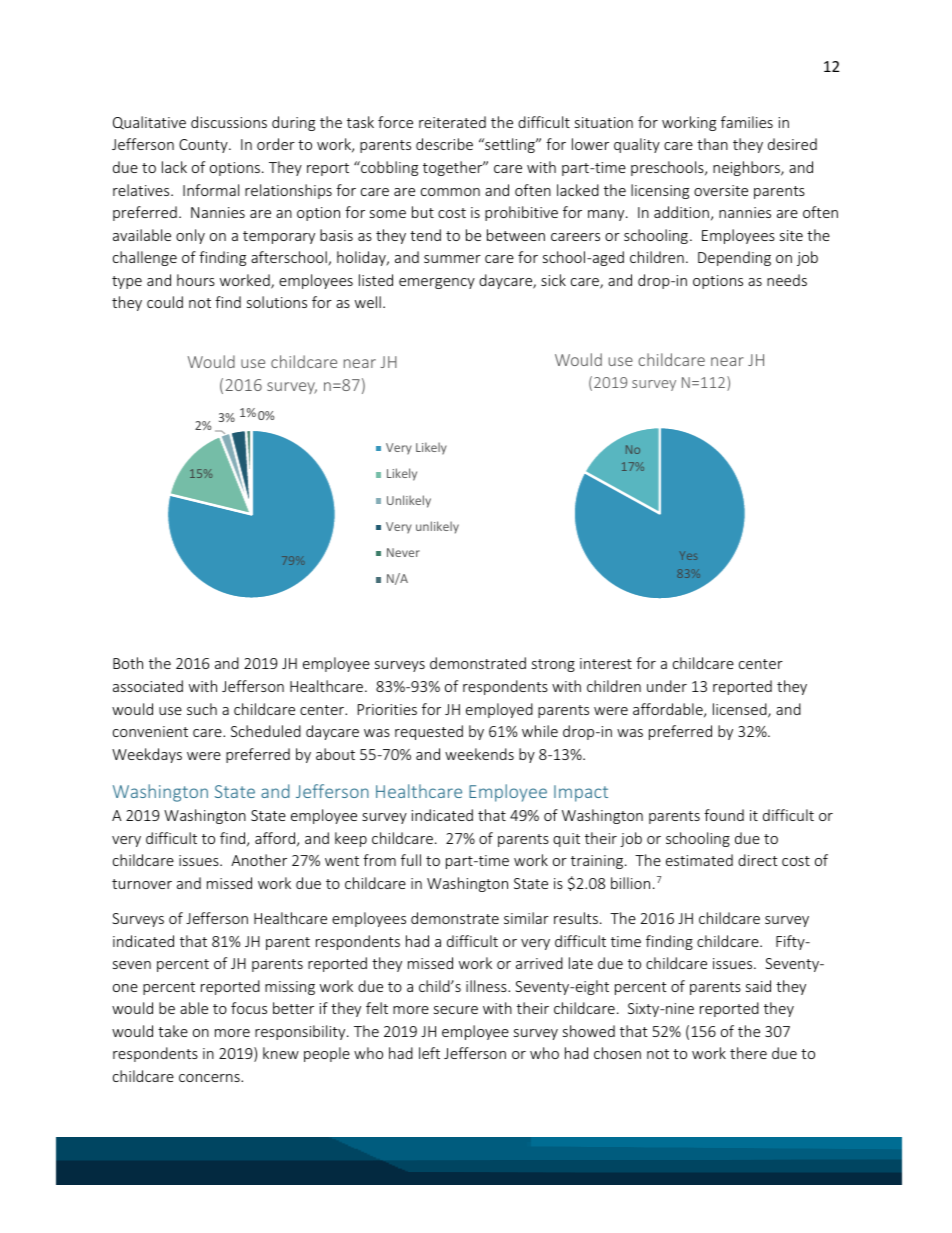 Image resolution: width=952 pixels, height=1233 pixels. I want to click on licensed, so click(741, 710).
